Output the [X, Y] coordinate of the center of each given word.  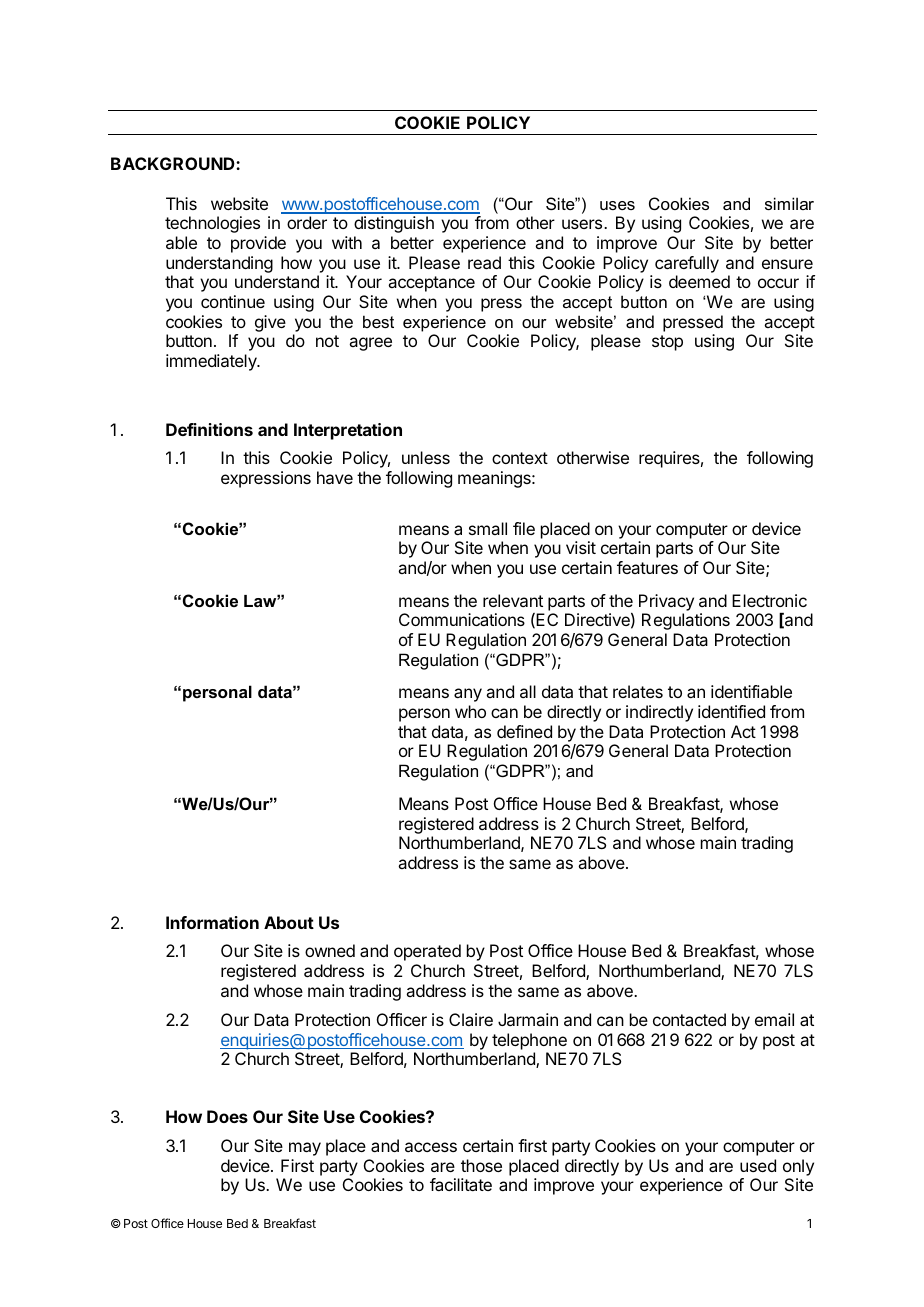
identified [731, 711]
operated [427, 952]
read [484, 262]
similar [789, 203]
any [468, 695]
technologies [212, 224]
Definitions [209, 429]
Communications [462, 619]
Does [227, 1116]
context [520, 458]
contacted [689, 1019]
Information [212, 922]
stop [667, 343]
